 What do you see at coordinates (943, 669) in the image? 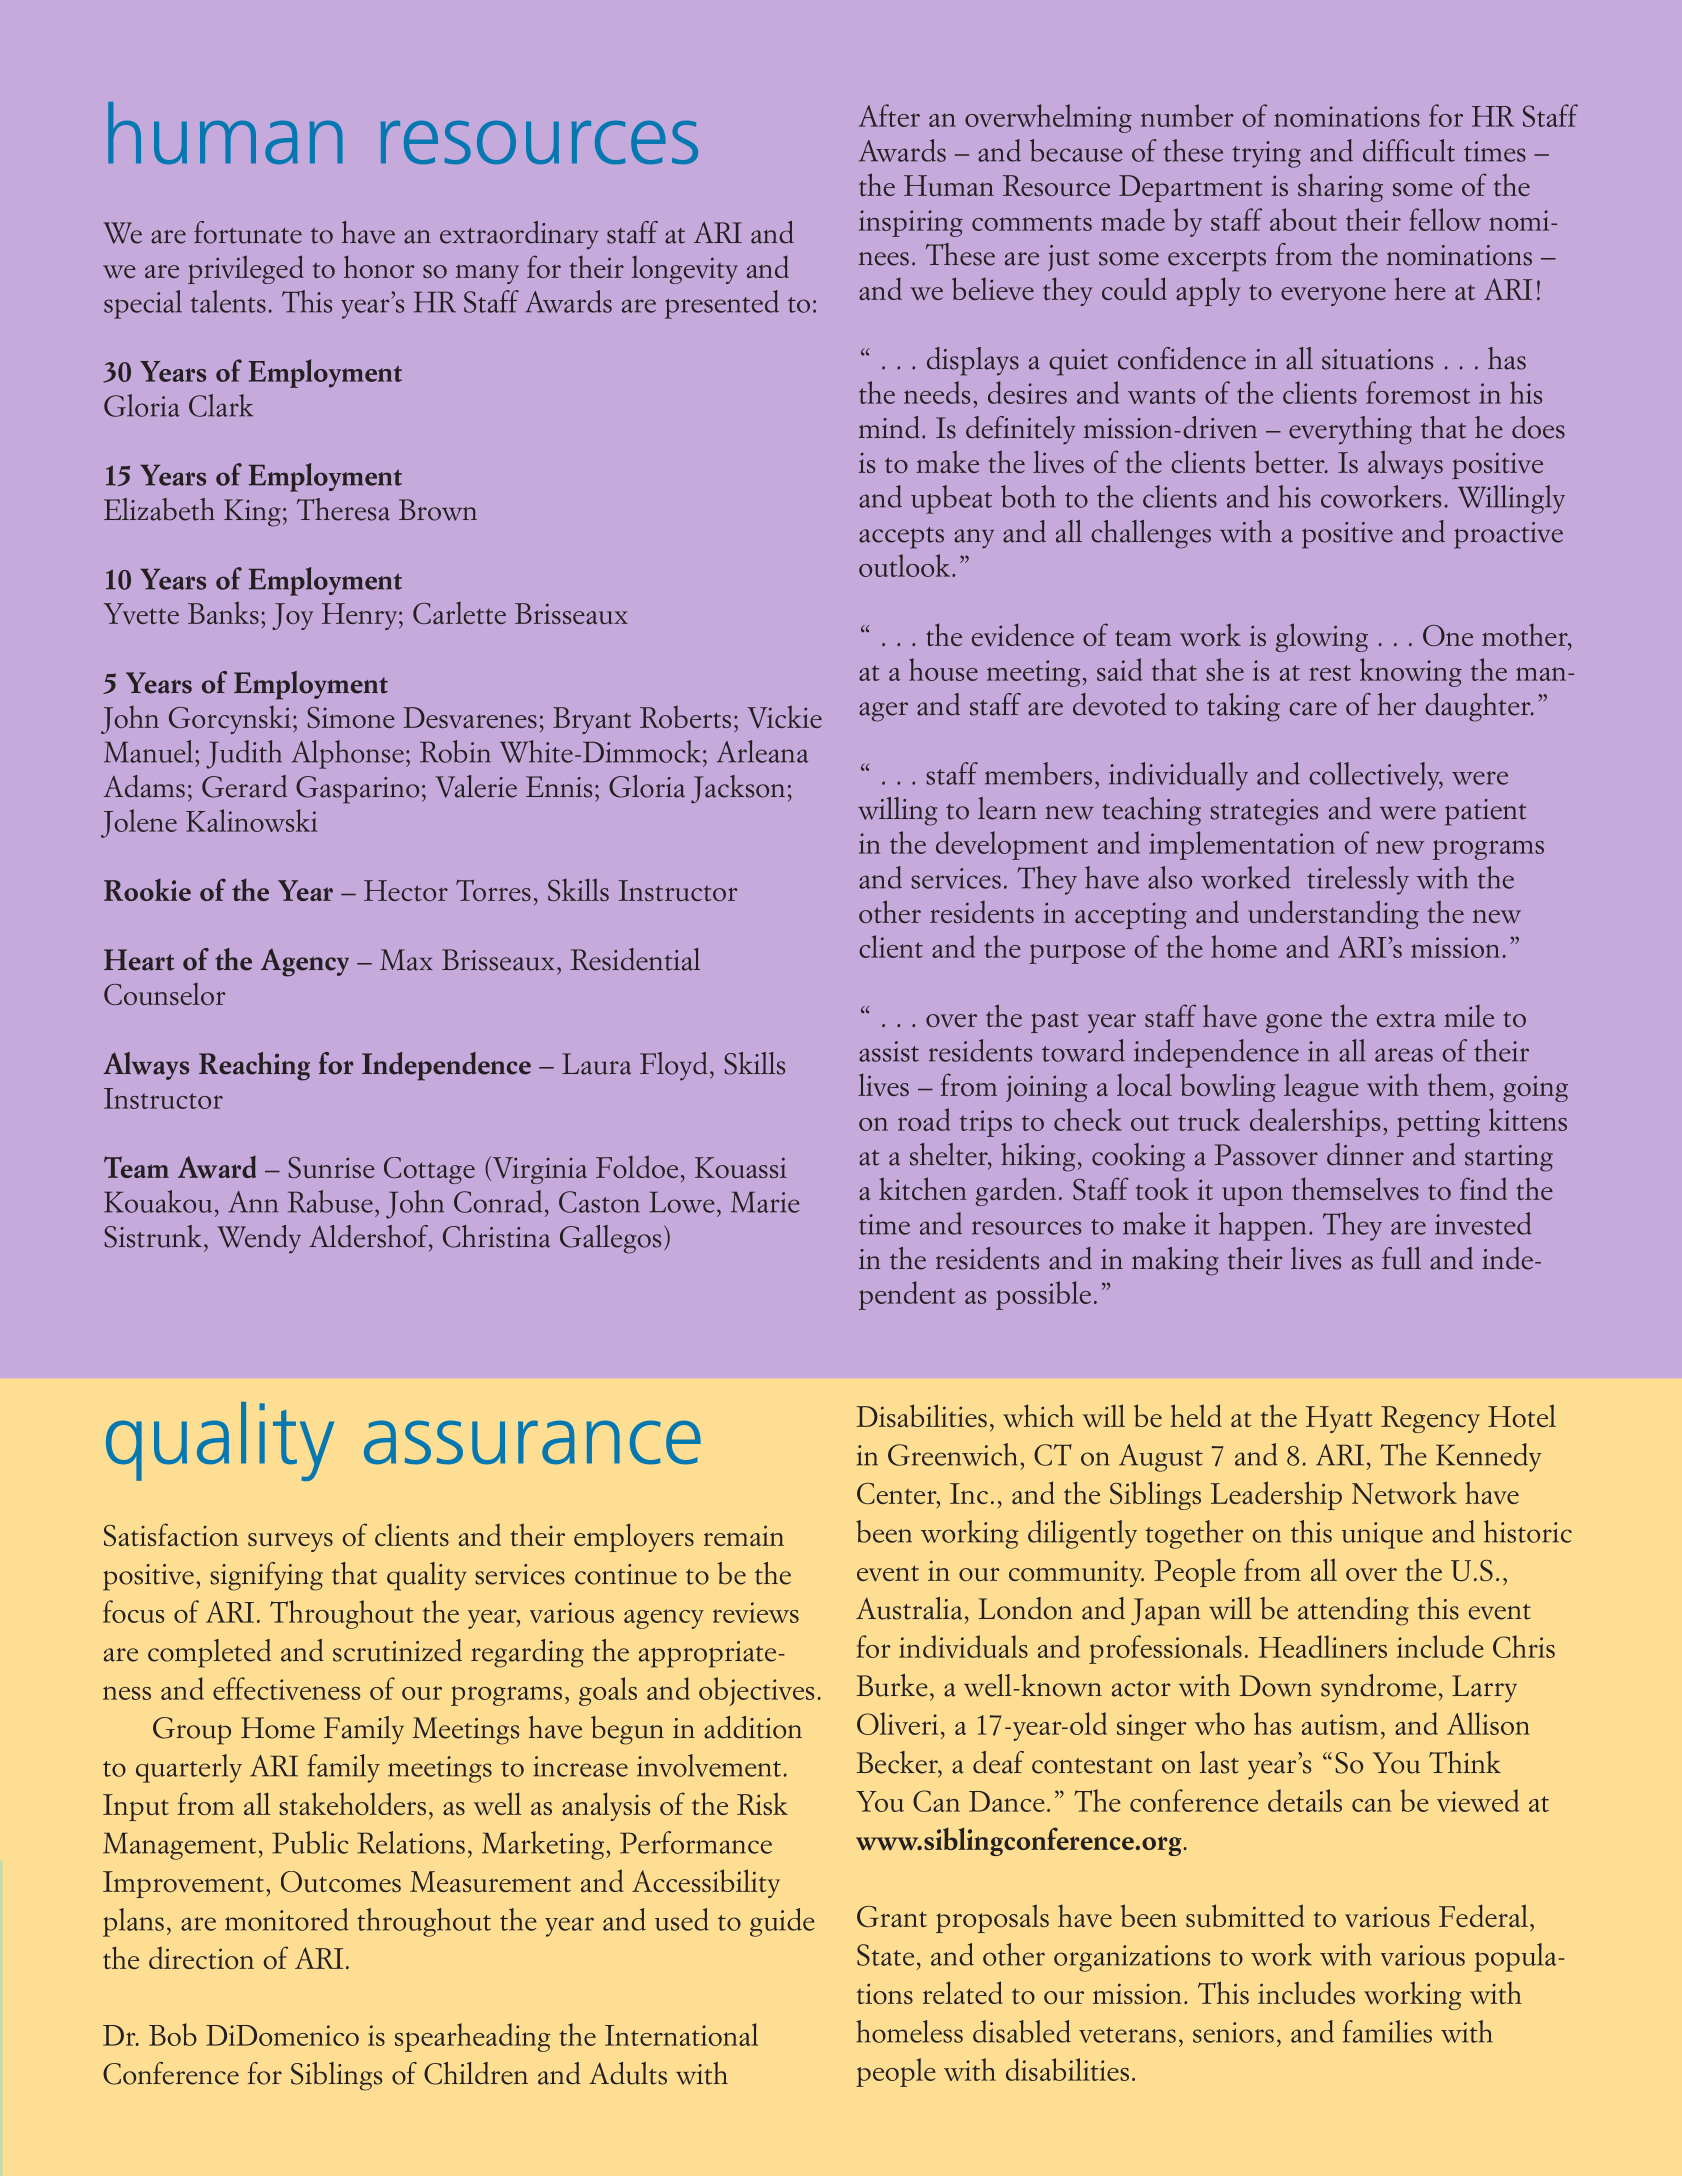
I see `house` at bounding box center [943, 669].
